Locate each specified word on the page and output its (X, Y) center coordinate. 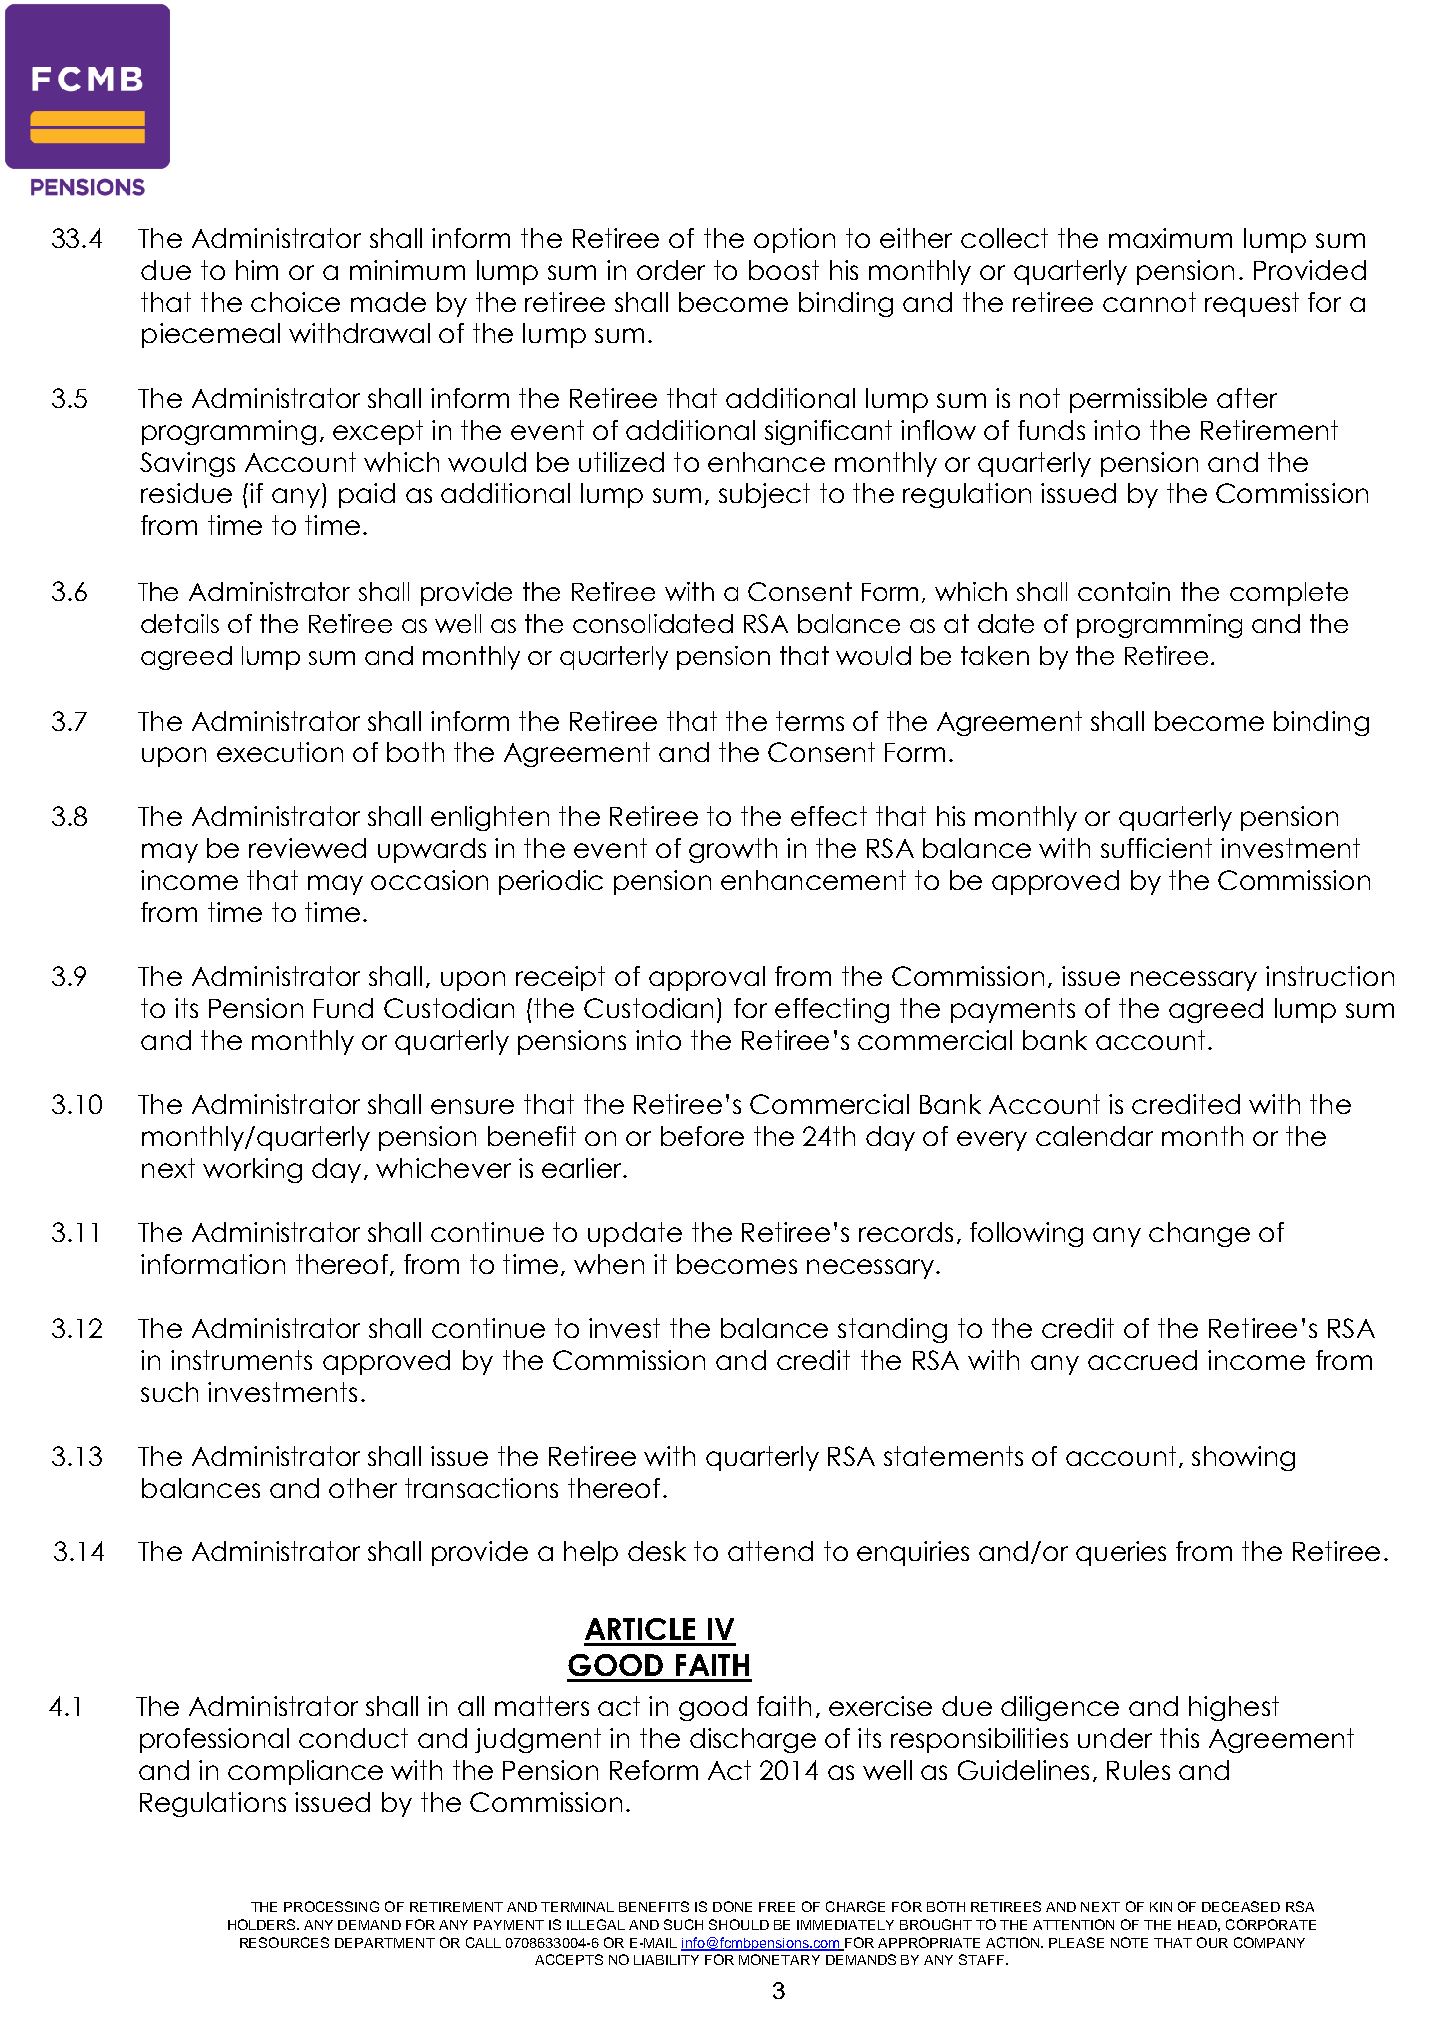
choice (295, 302)
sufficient (1156, 848)
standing (892, 1330)
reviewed (307, 848)
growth (733, 850)
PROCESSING (331, 1906)
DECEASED (1241, 1906)
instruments (241, 1360)
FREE (777, 1907)
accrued (1142, 1360)
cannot (1149, 302)
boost (784, 270)
